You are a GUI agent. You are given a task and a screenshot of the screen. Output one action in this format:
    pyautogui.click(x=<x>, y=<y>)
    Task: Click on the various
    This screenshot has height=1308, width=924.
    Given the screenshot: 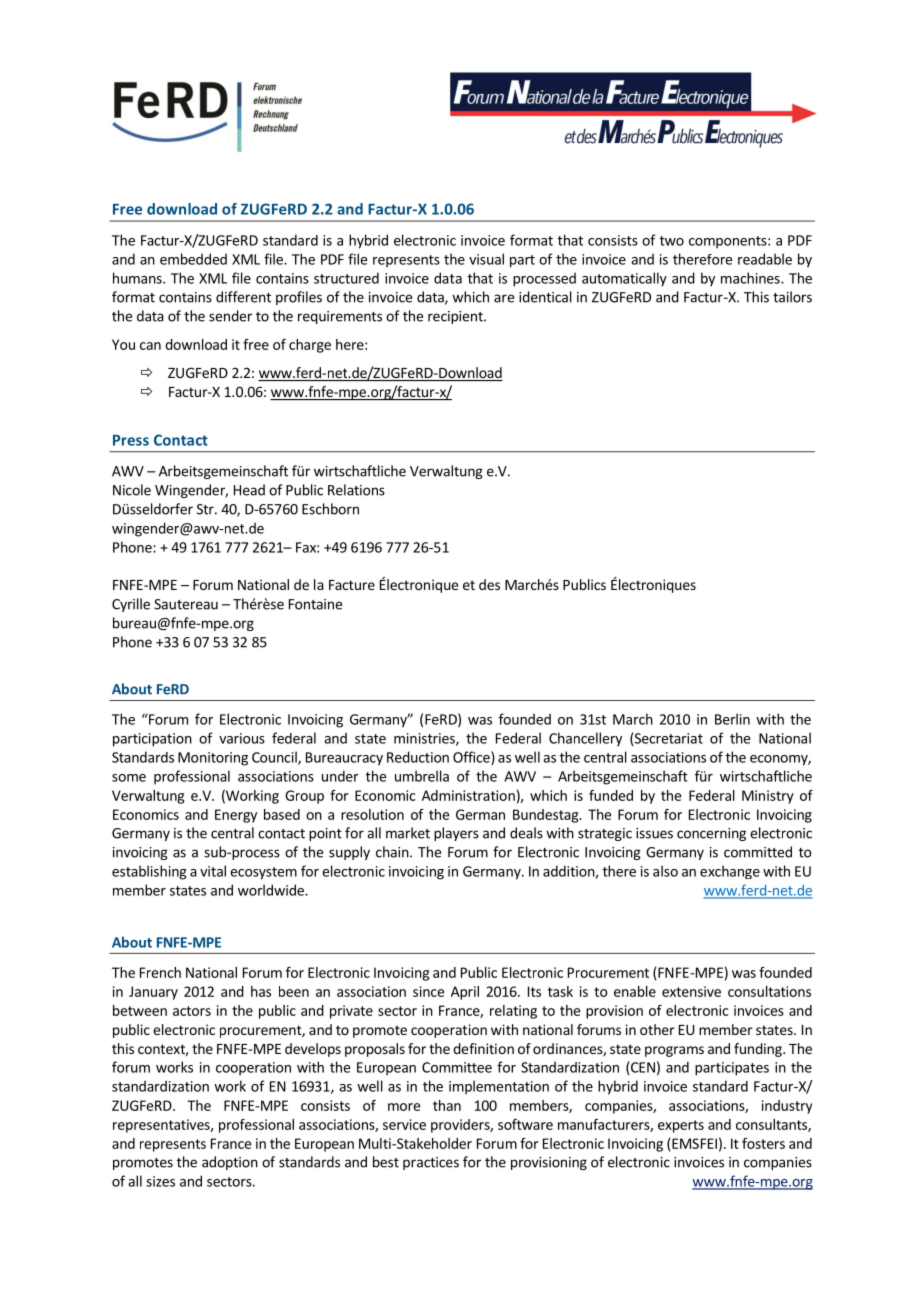 What is the action you would take?
    pyautogui.click(x=242, y=738)
